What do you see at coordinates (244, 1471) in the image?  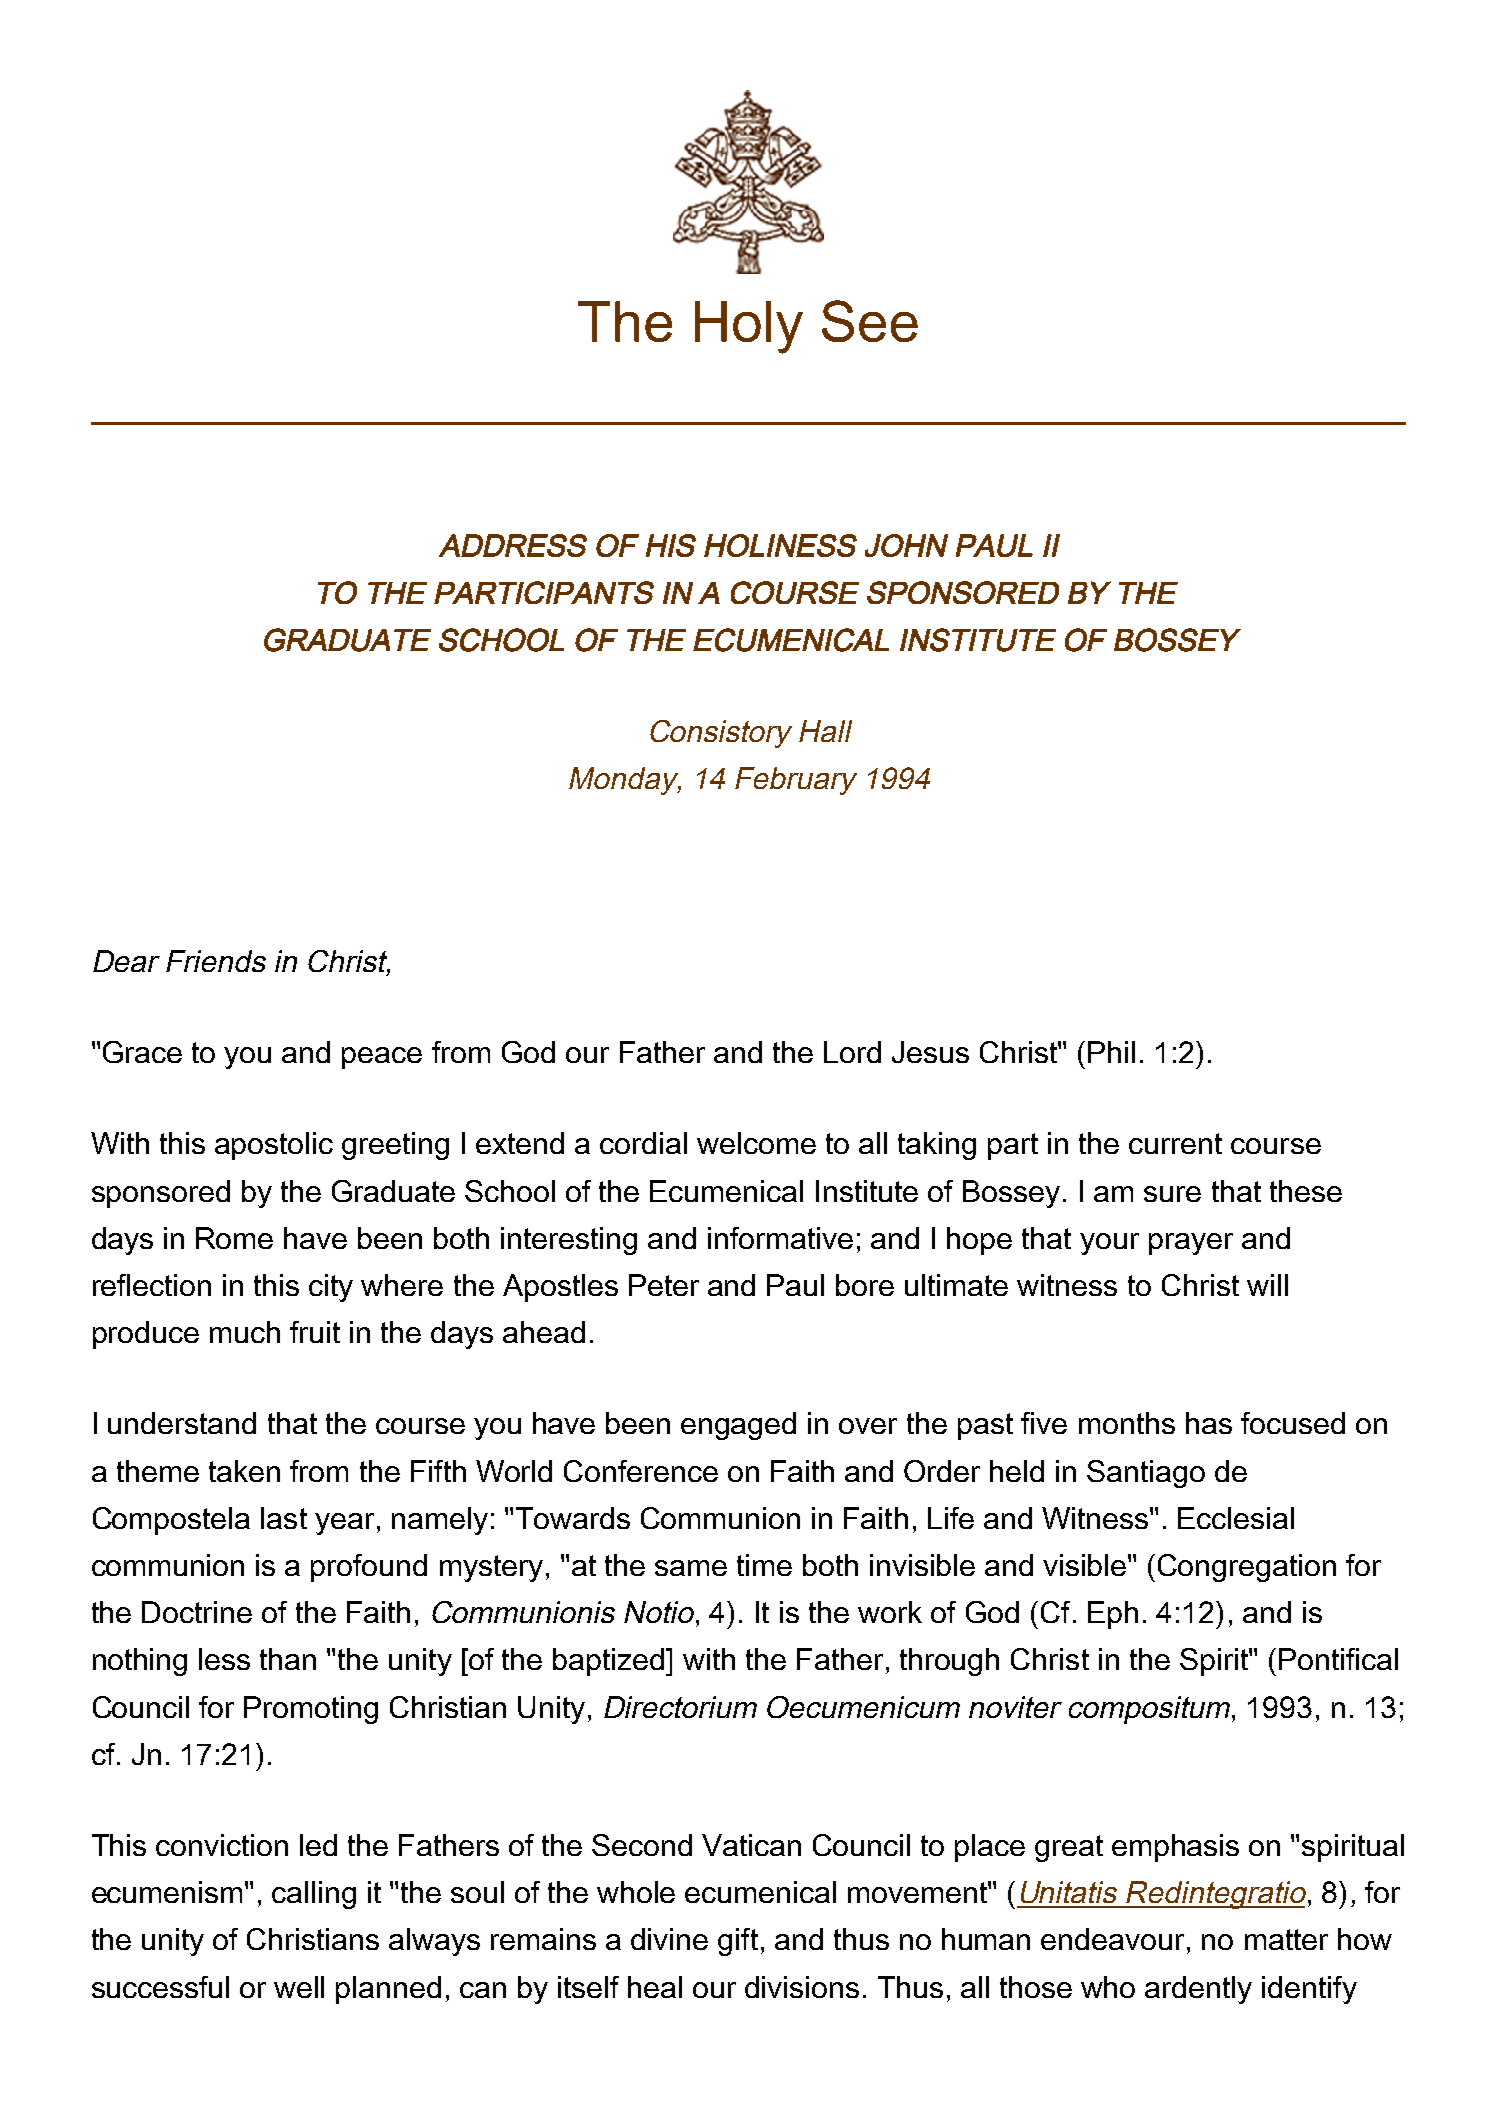 I see `taken` at bounding box center [244, 1471].
